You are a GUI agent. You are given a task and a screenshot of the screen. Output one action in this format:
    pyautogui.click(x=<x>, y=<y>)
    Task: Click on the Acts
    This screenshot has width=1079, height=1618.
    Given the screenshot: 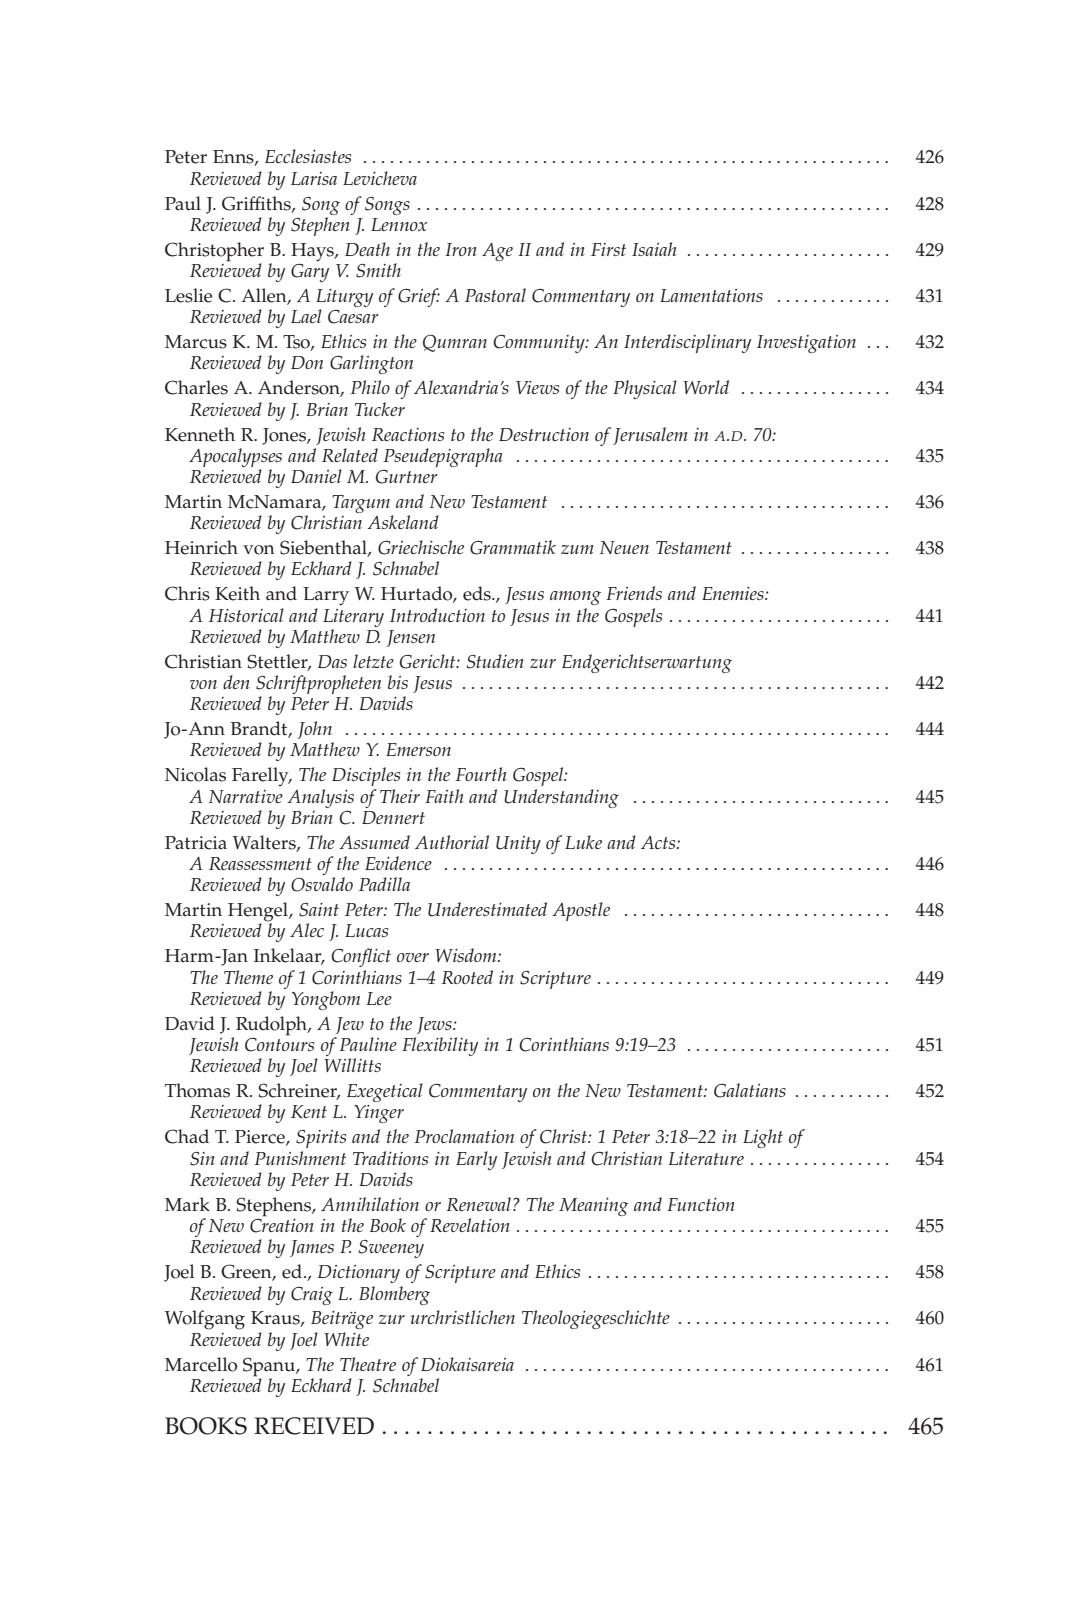 What is the action you would take?
    pyautogui.click(x=659, y=842)
